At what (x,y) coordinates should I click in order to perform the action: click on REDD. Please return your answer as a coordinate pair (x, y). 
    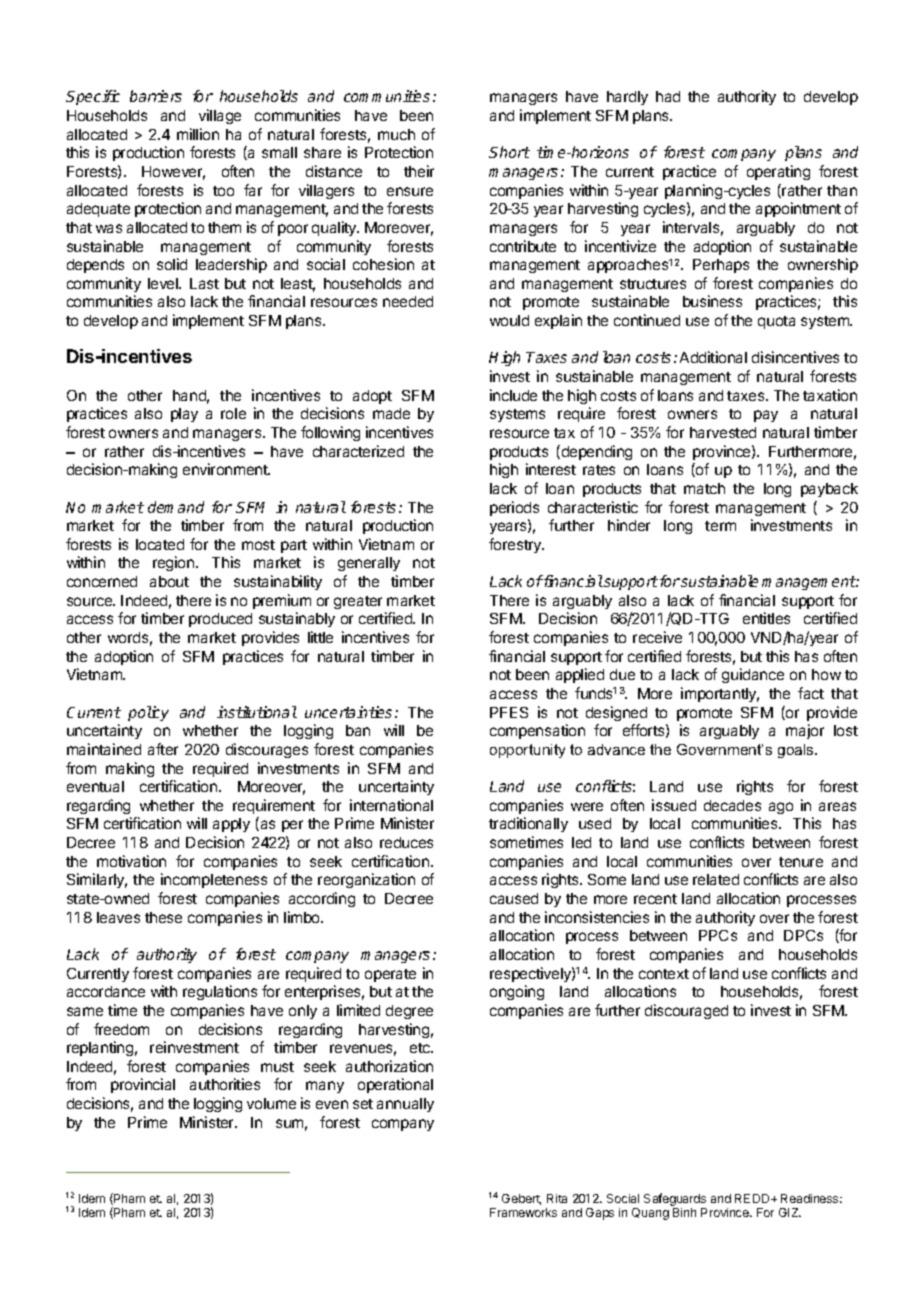
    Looking at the image, I should click on (753, 1198).
